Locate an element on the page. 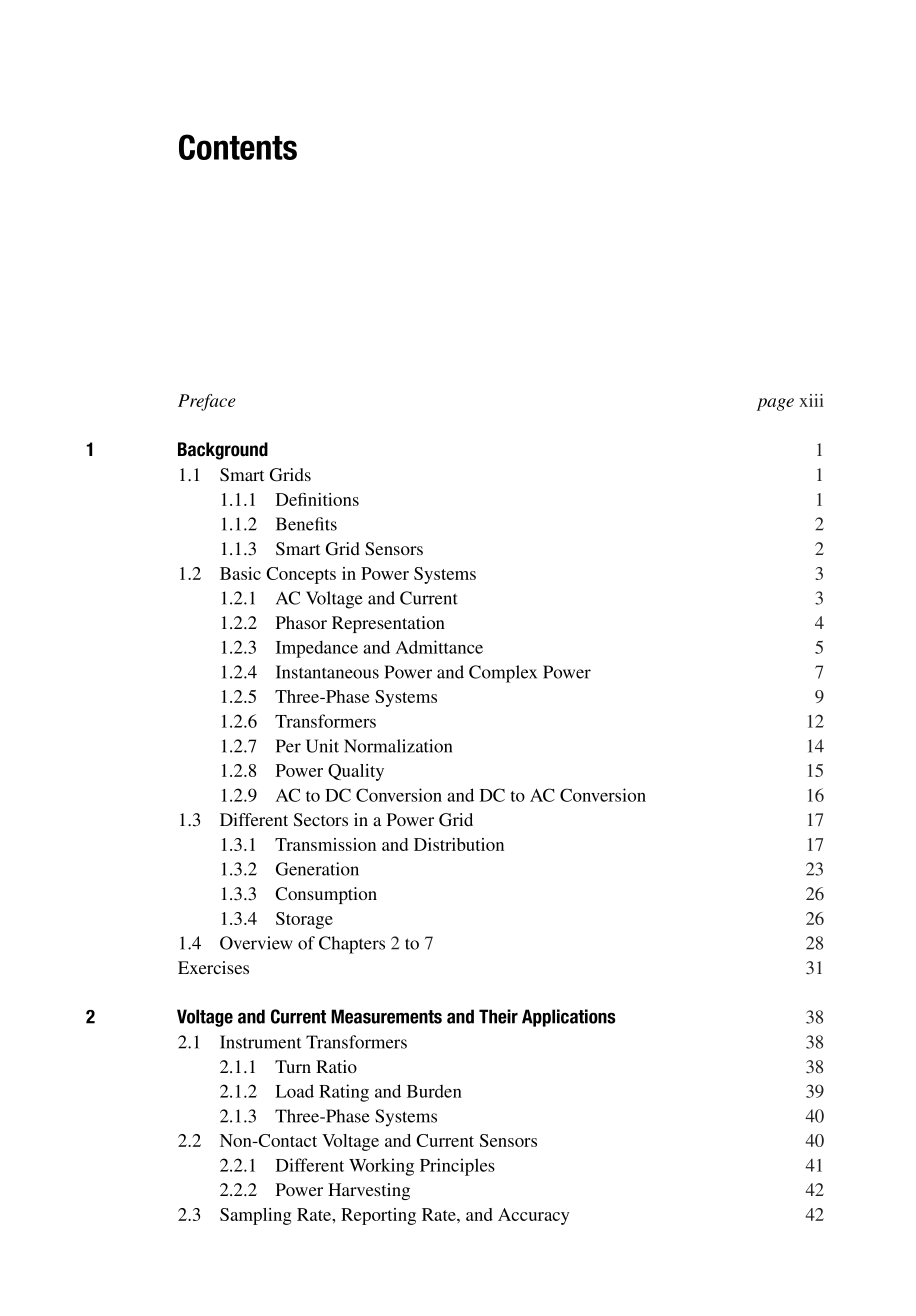 This document has height=1316, width=916. xiii is located at coordinates (811, 400).
